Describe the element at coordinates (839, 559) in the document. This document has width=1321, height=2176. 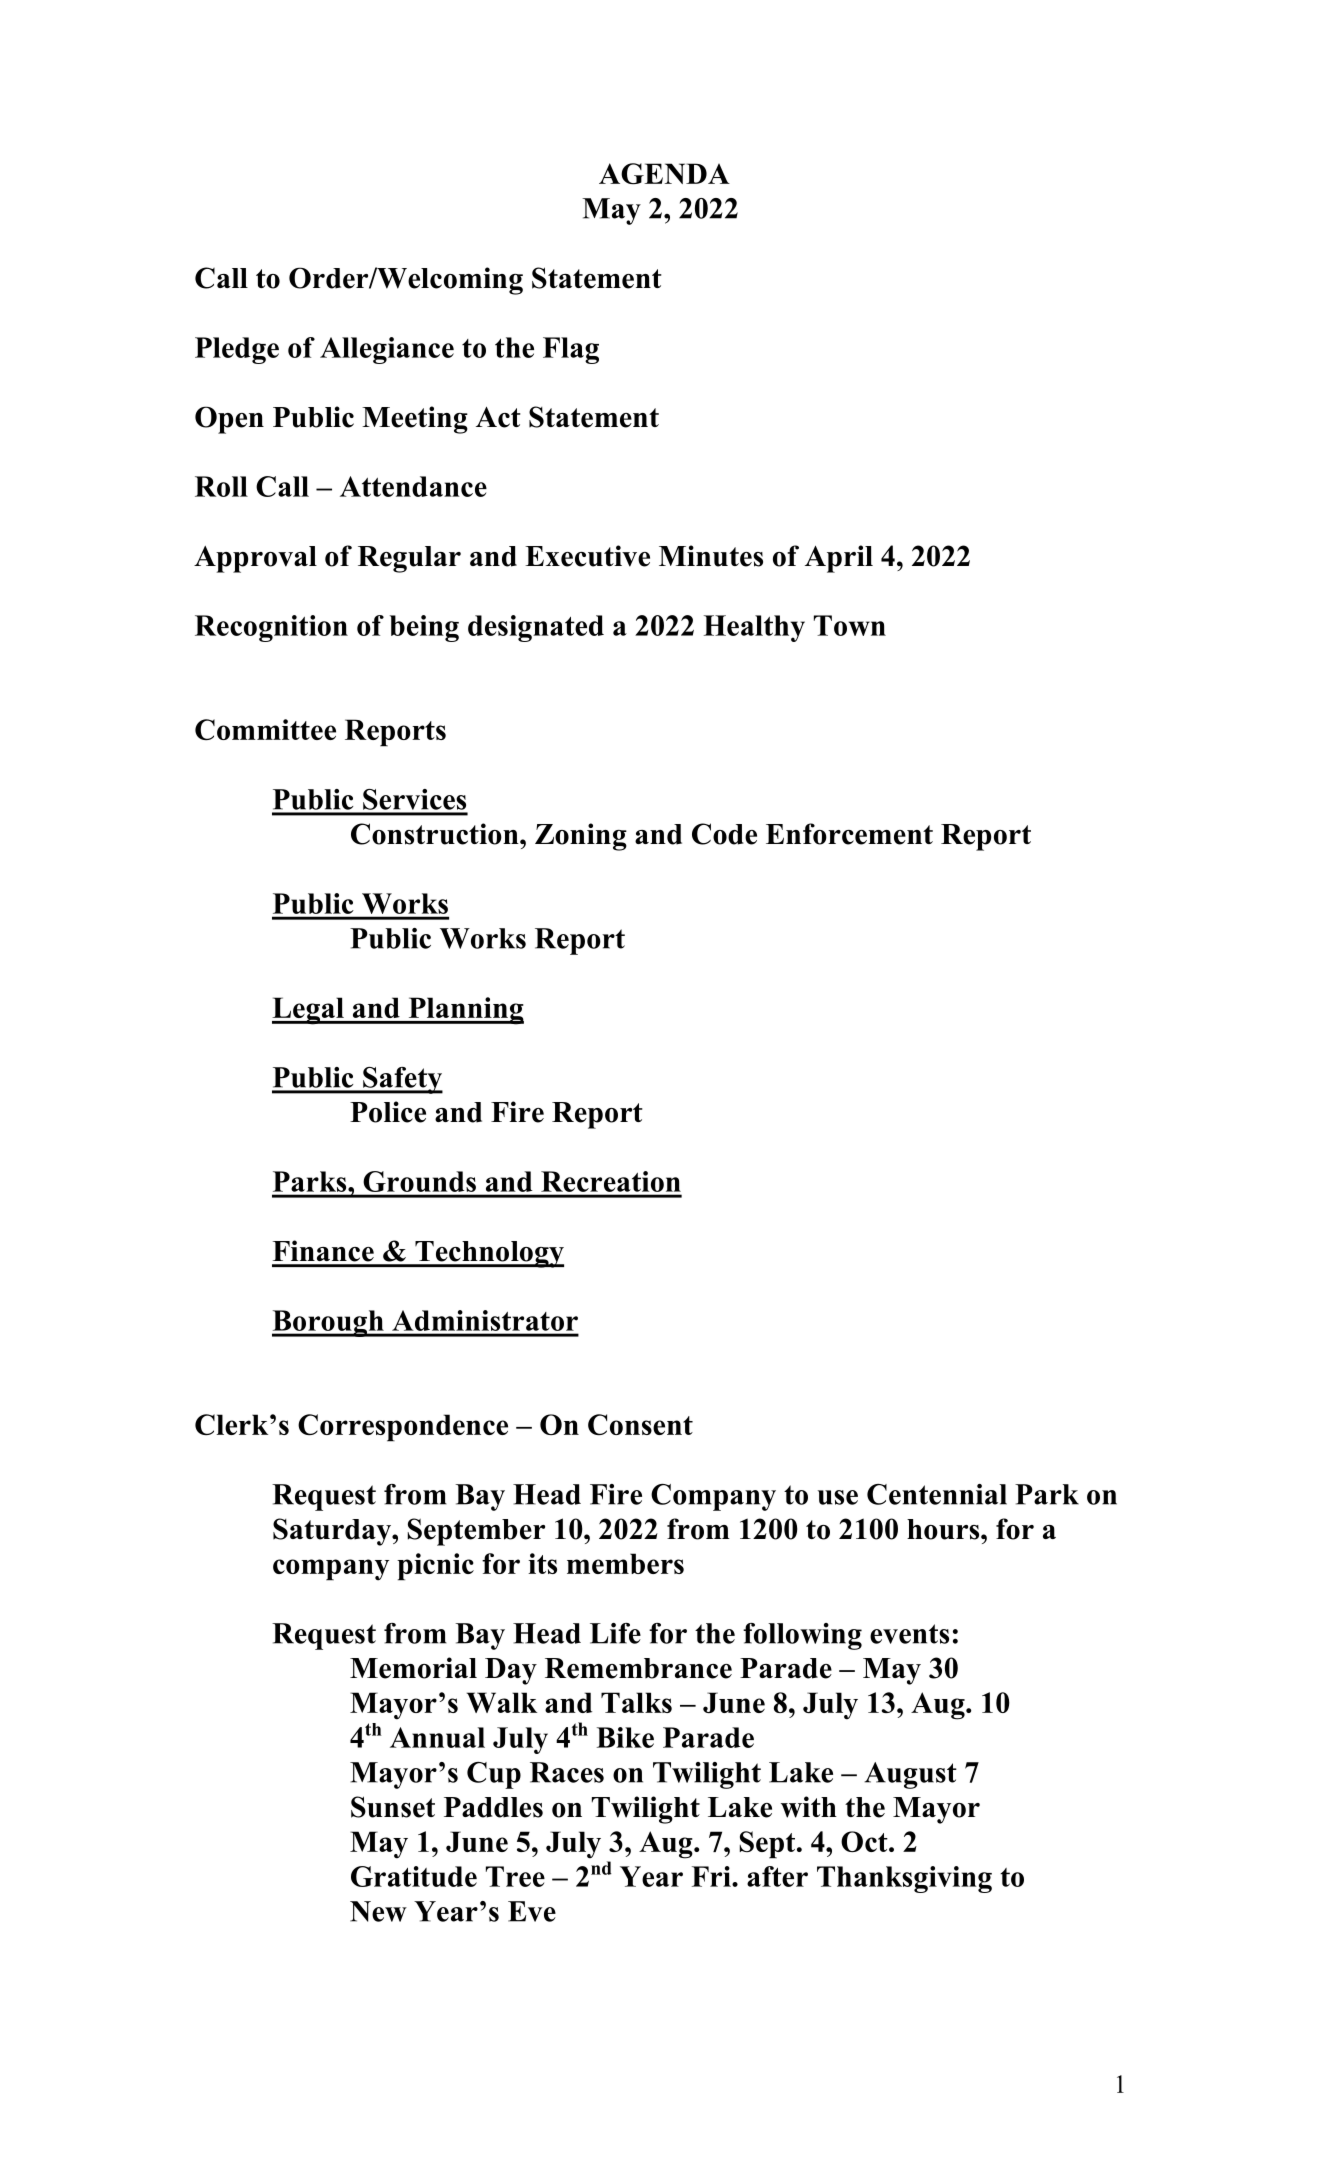
I see `April` at that location.
